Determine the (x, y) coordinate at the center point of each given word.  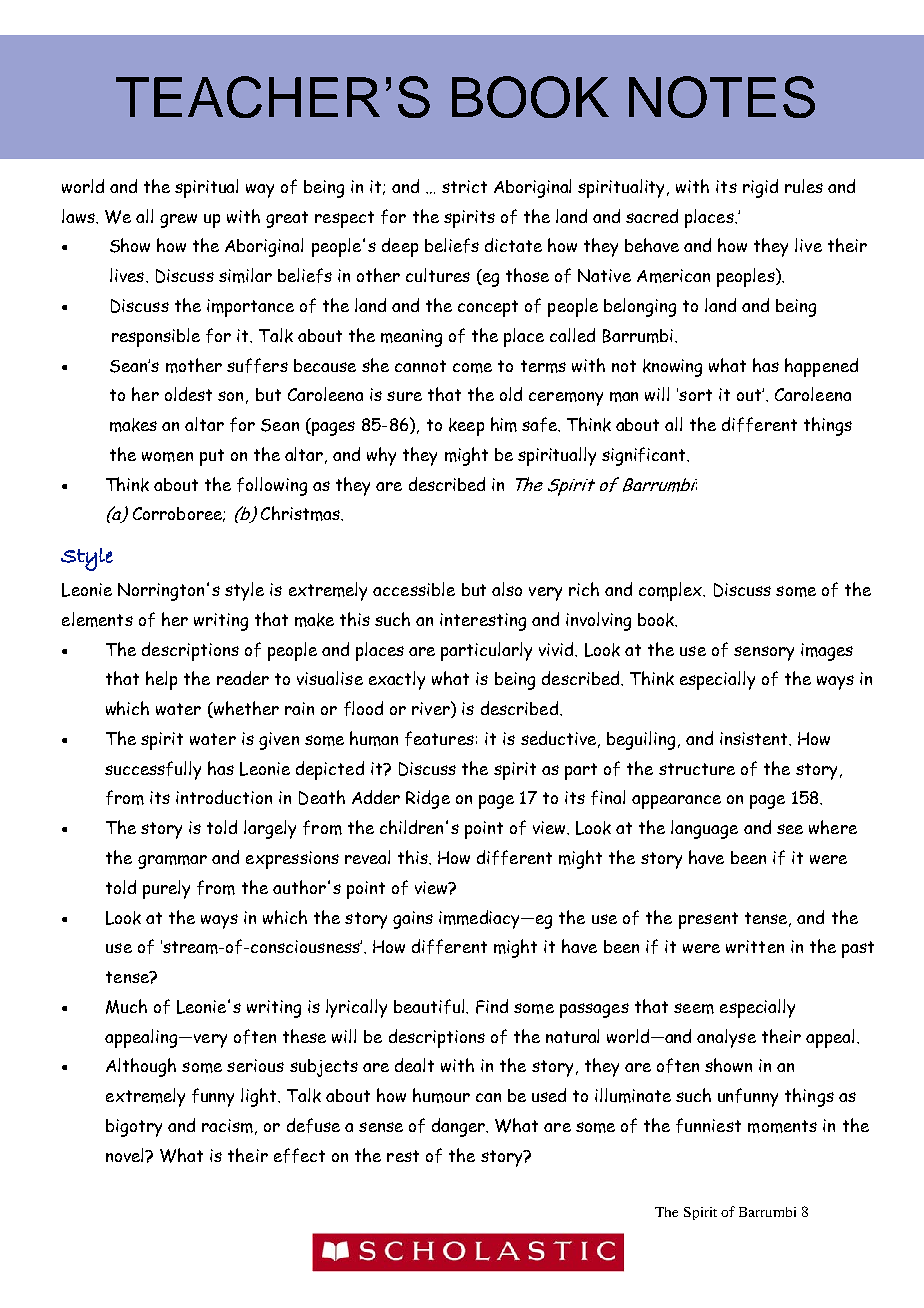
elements (97, 619)
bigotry (134, 1128)
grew (178, 221)
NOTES (722, 97)
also (507, 589)
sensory (764, 653)
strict (464, 186)
